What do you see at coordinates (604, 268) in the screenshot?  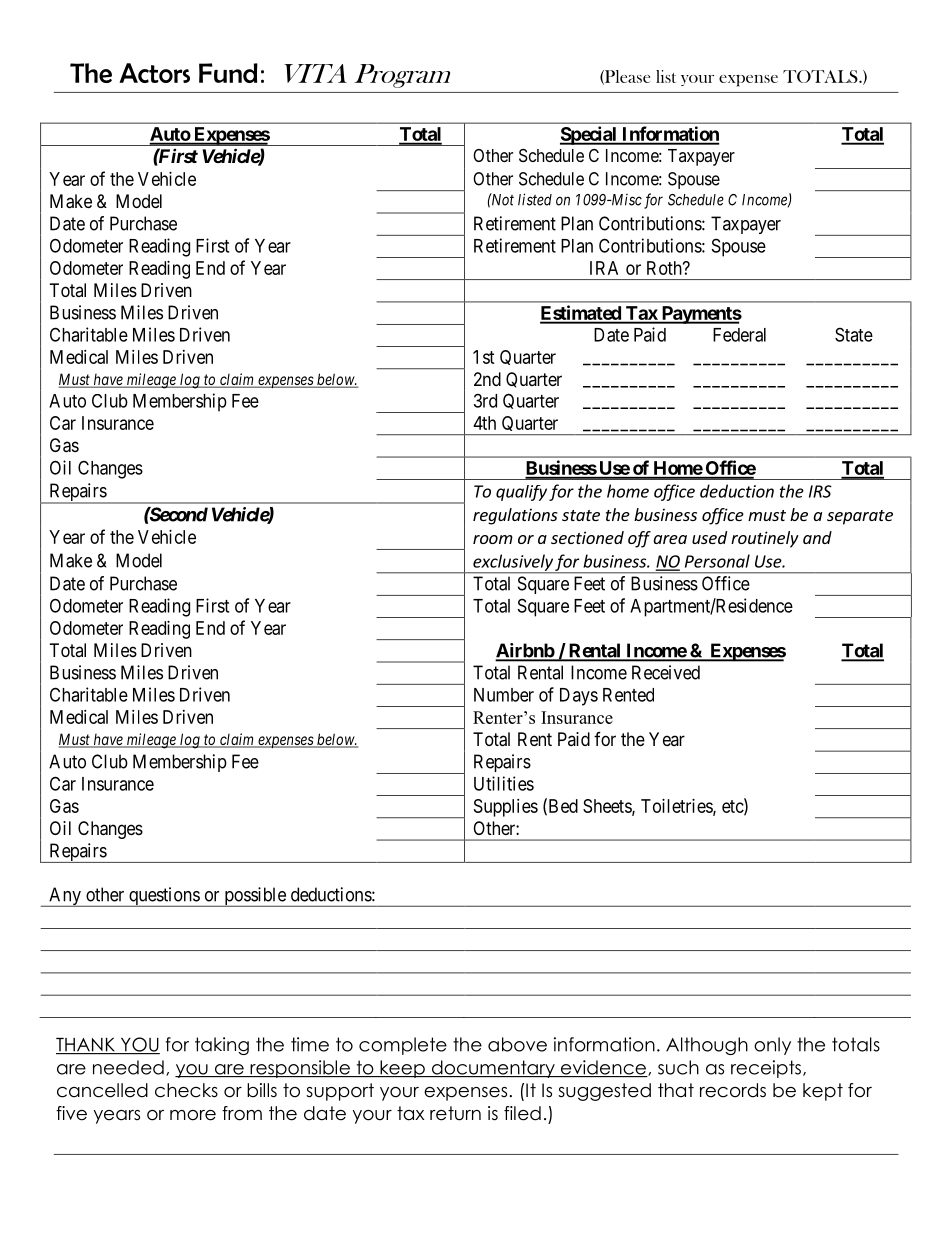 I see `IRA` at bounding box center [604, 268].
